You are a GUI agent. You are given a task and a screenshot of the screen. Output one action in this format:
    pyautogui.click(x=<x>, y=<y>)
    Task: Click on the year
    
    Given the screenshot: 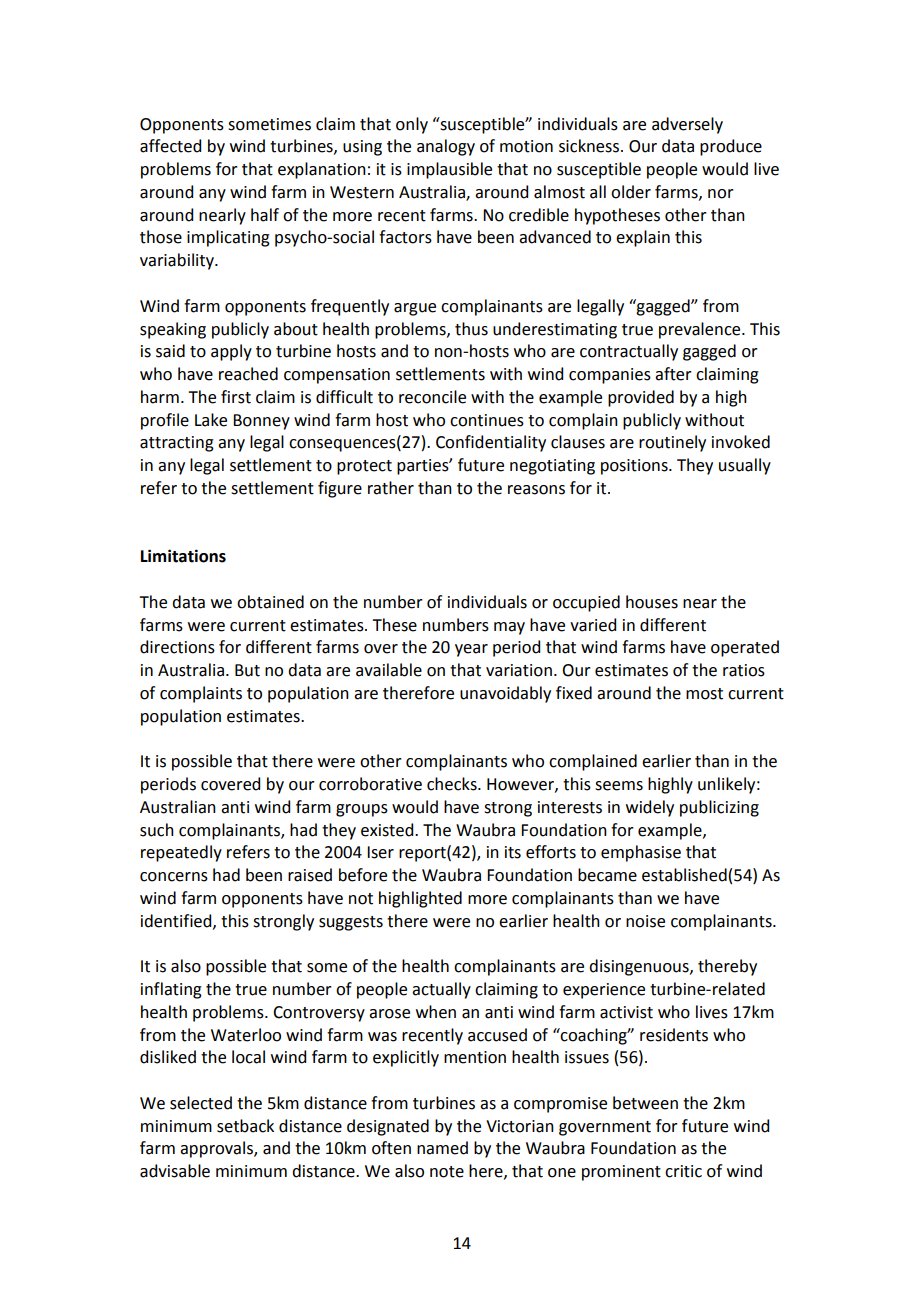 What is the action you would take?
    pyautogui.click(x=471, y=650)
